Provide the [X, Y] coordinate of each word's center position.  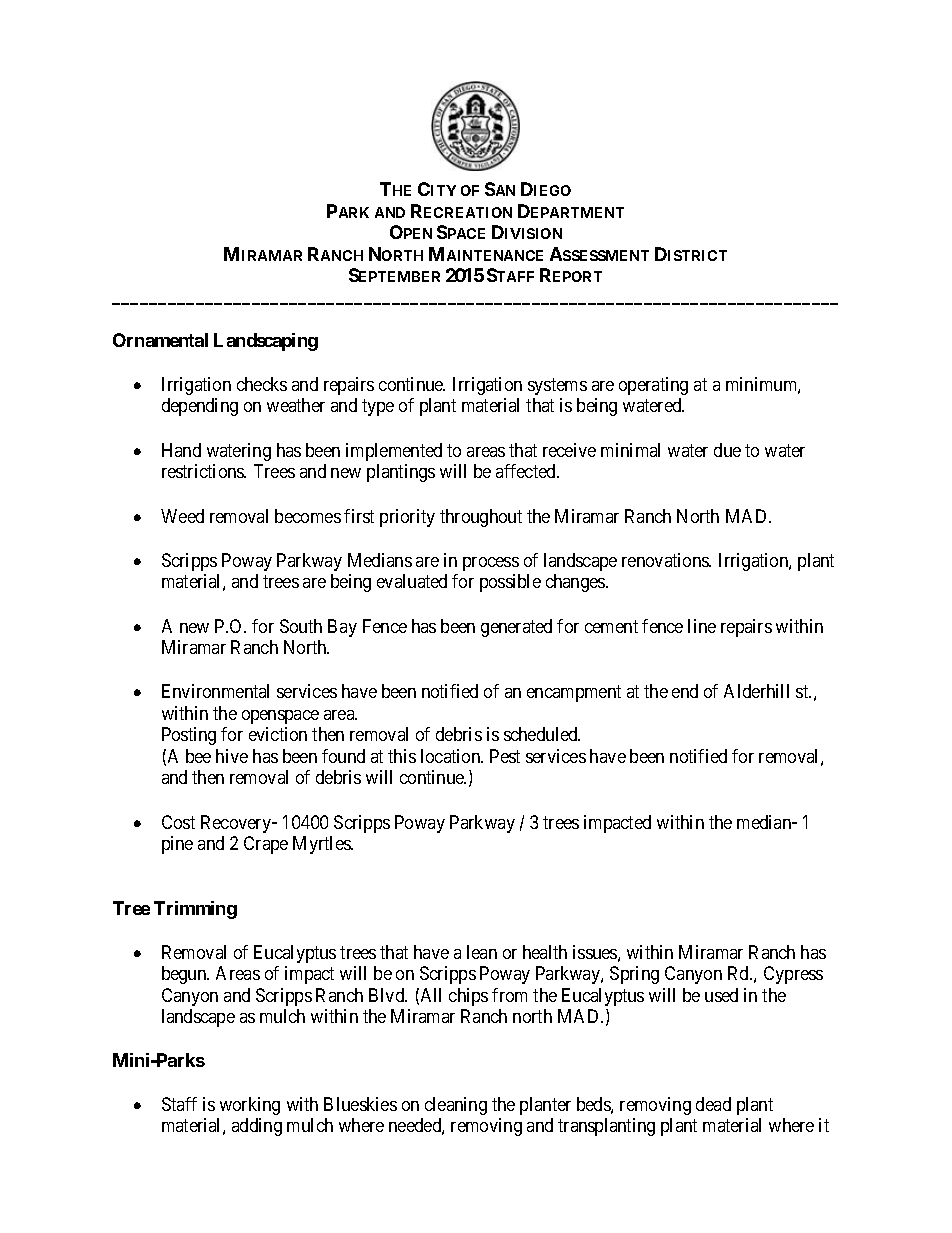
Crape [266, 845]
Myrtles [322, 845]
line [702, 626]
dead [713, 1104]
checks [262, 384]
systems [557, 386]
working [250, 1106]
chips [468, 997]
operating [653, 386]
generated [516, 628]
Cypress [793, 975]
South [301, 626]
